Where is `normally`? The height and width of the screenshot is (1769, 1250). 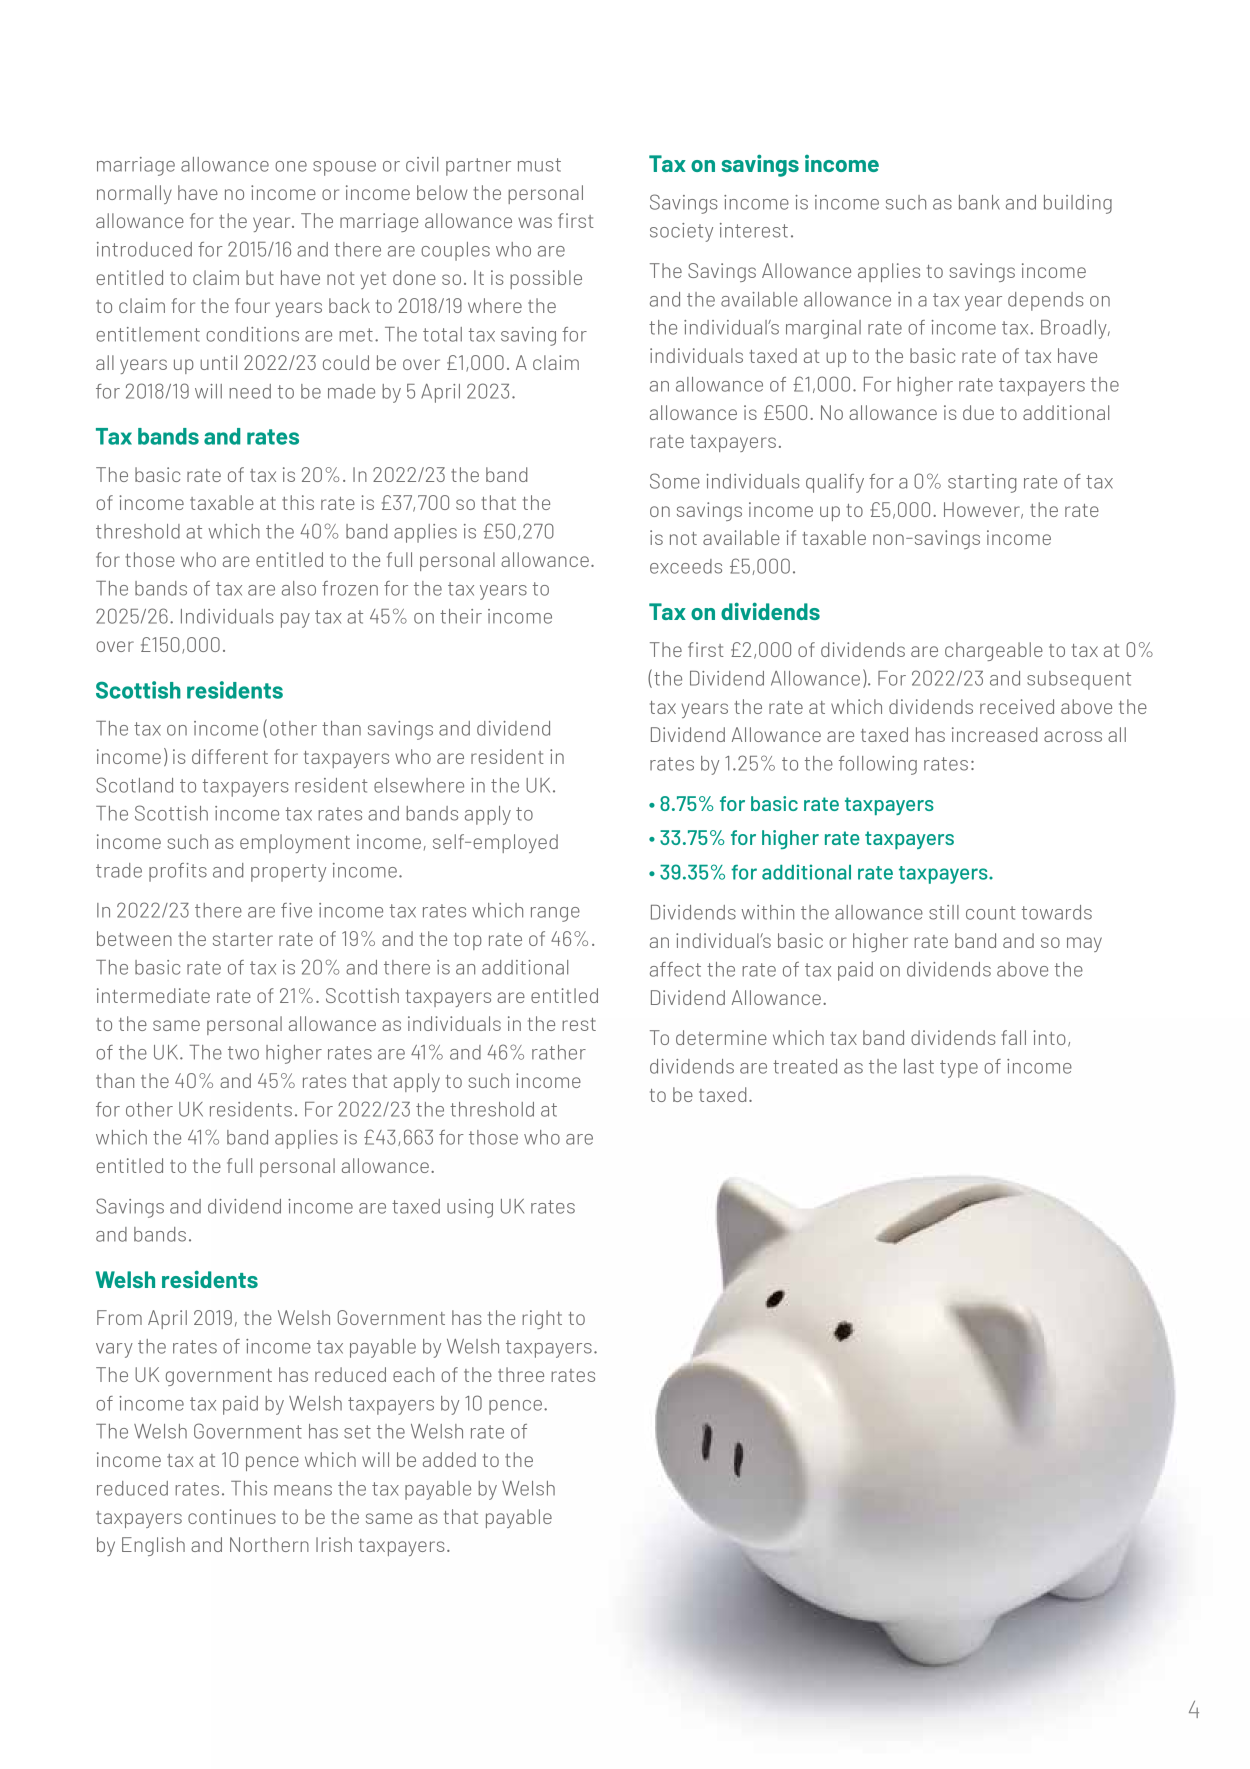 normally is located at coordinates (134, 194).
